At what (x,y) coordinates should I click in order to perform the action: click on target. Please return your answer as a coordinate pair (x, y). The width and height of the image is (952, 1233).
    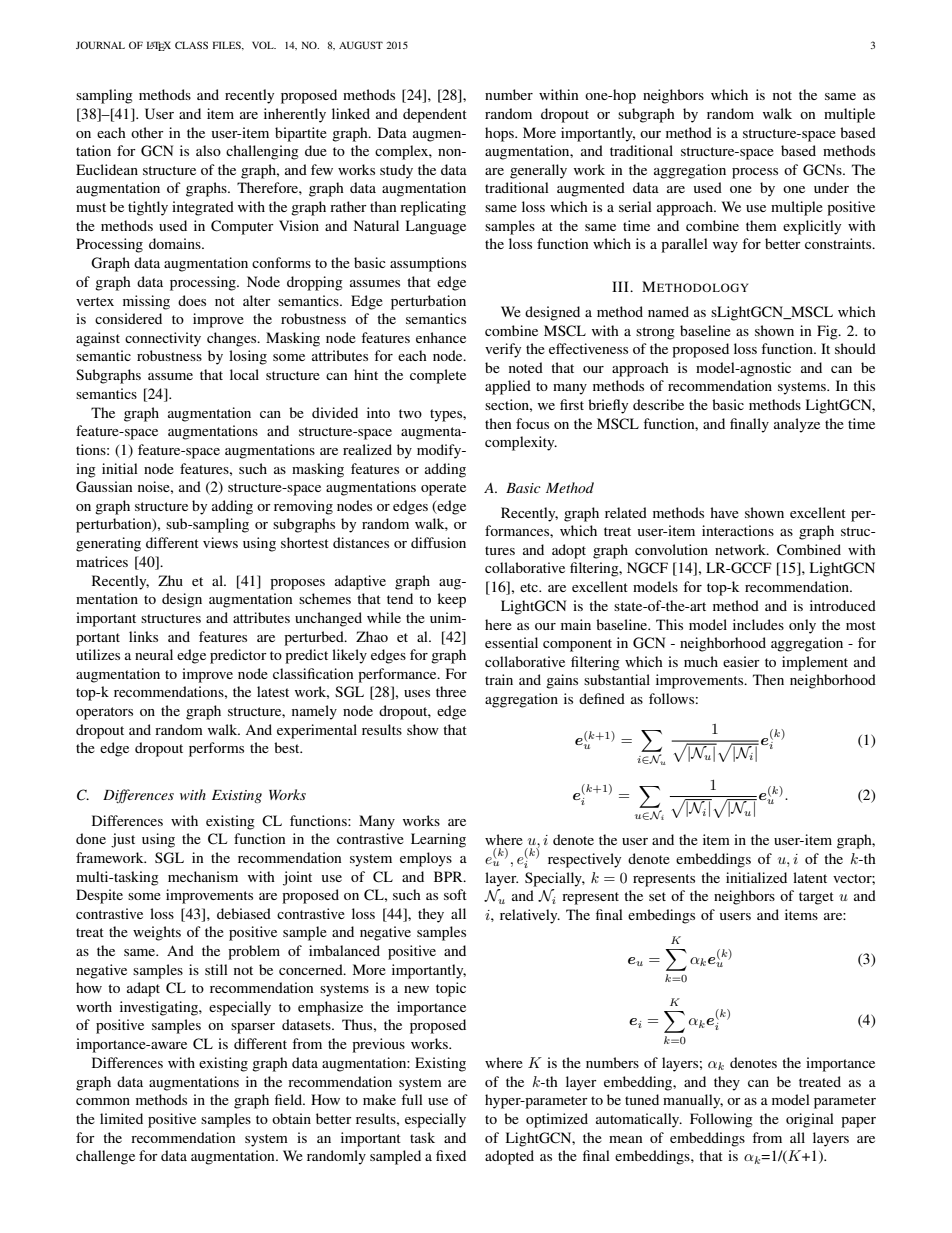
    Looking at the image, I should click on (816, 898).
